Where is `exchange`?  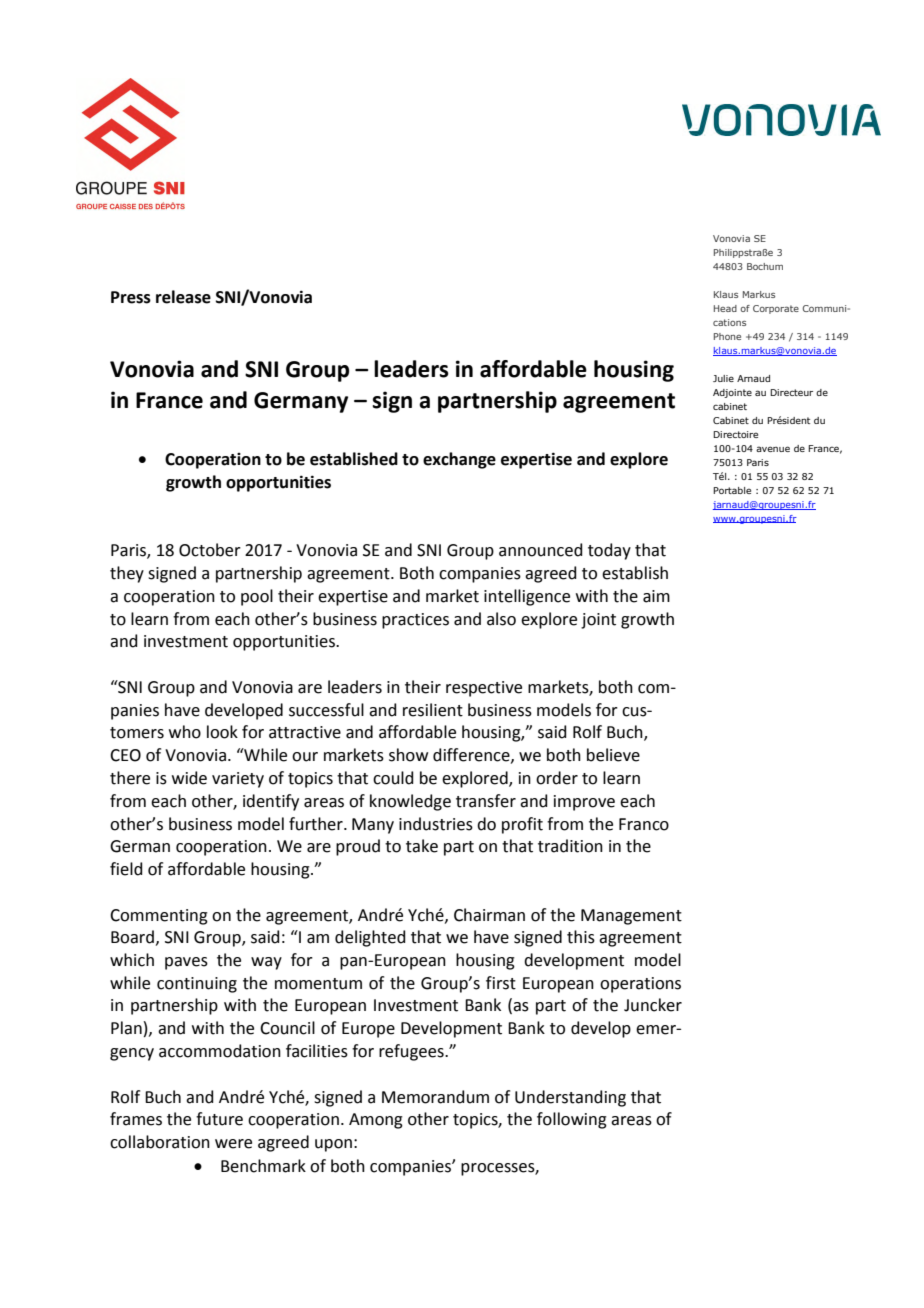 exchange is located at coordinates (459, 460).
